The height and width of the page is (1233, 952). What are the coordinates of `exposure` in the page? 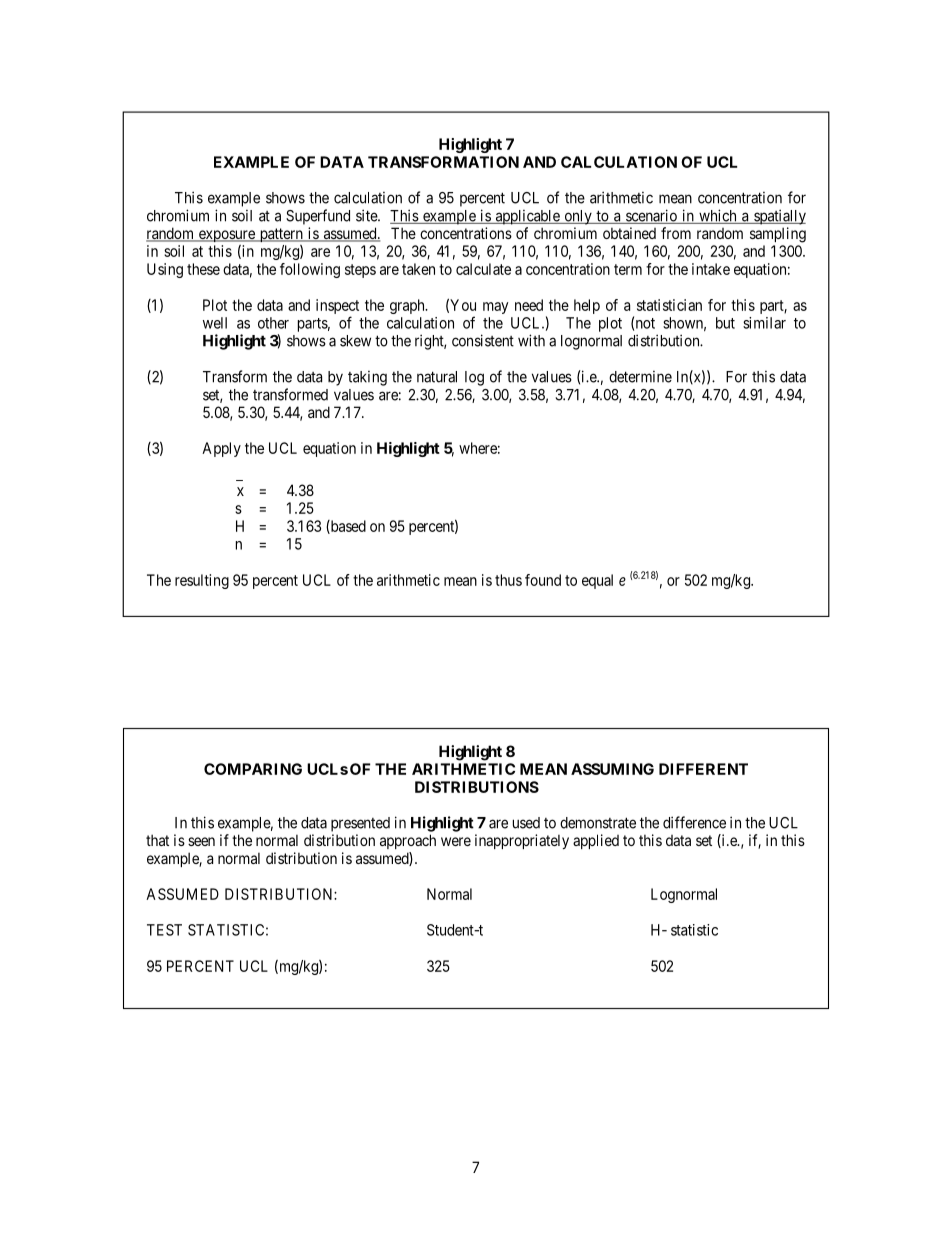 It's located at (226, 236).
